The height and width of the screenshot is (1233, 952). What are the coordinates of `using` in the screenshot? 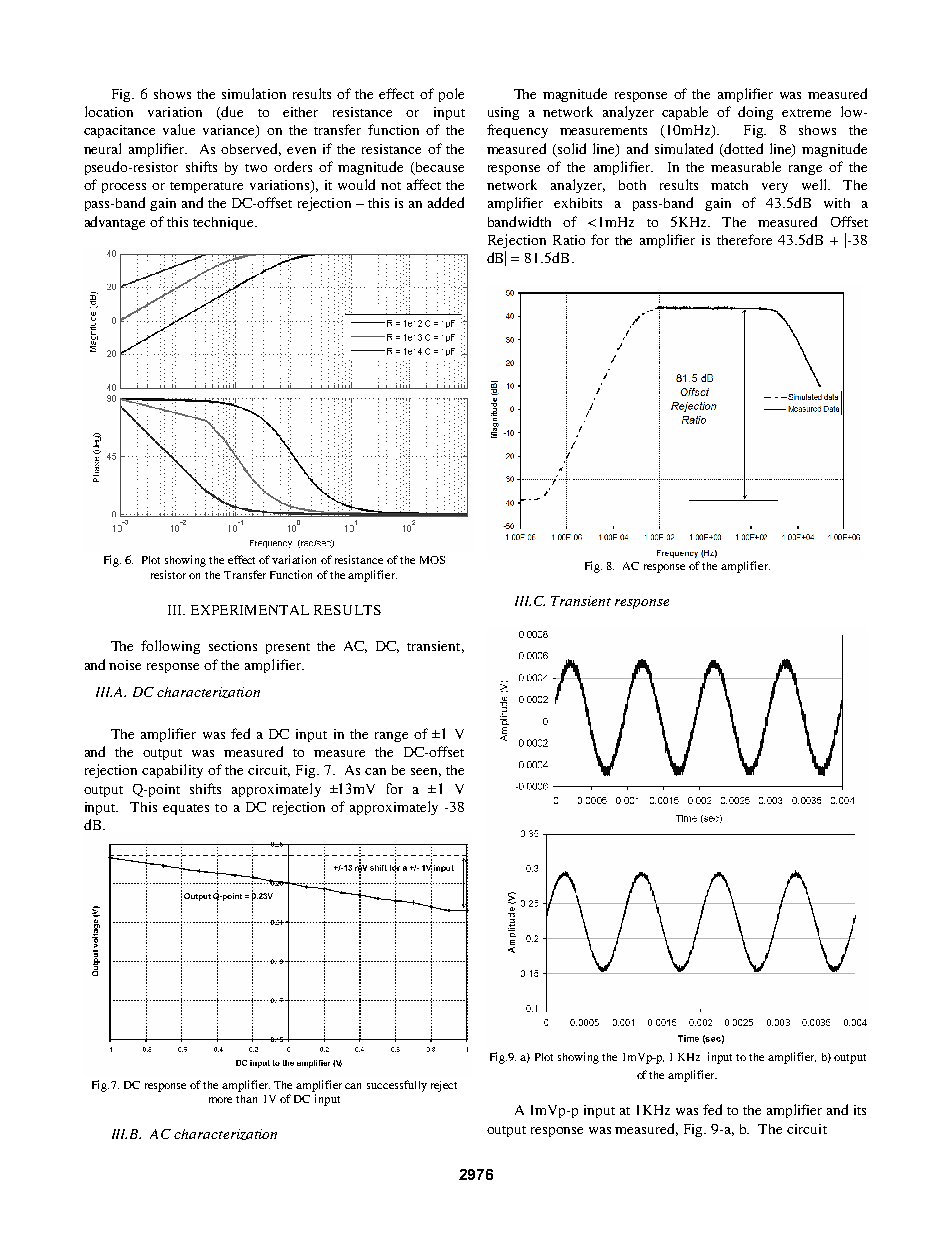 It's located at (503, 113).
